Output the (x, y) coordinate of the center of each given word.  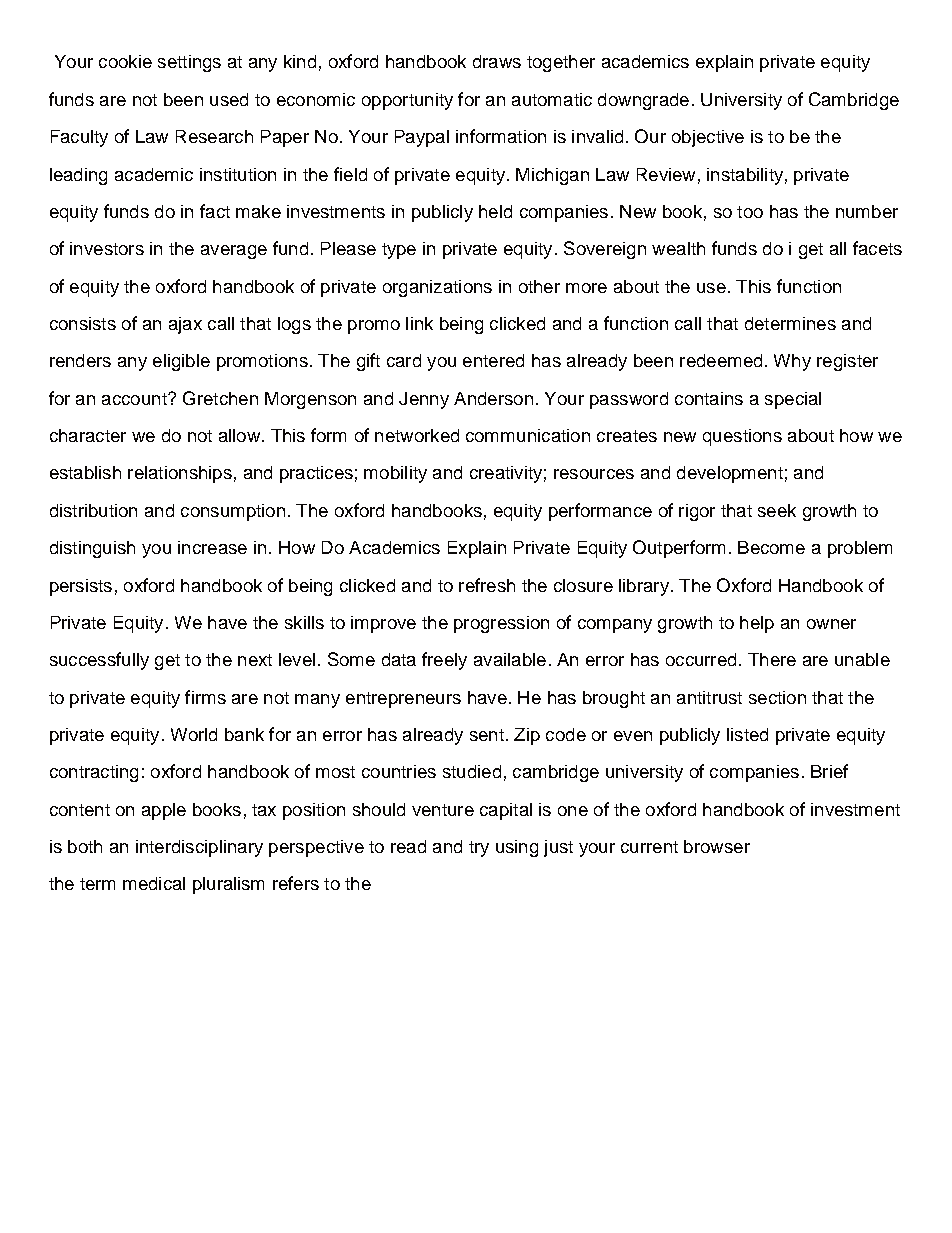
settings (189, 63)
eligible (181, 362)
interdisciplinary (199, 848)
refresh (487, 585)
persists (81, 587)
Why (792, 362)
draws (497, 61)
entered (493, 360)
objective (708, 138)
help (757, 624)
